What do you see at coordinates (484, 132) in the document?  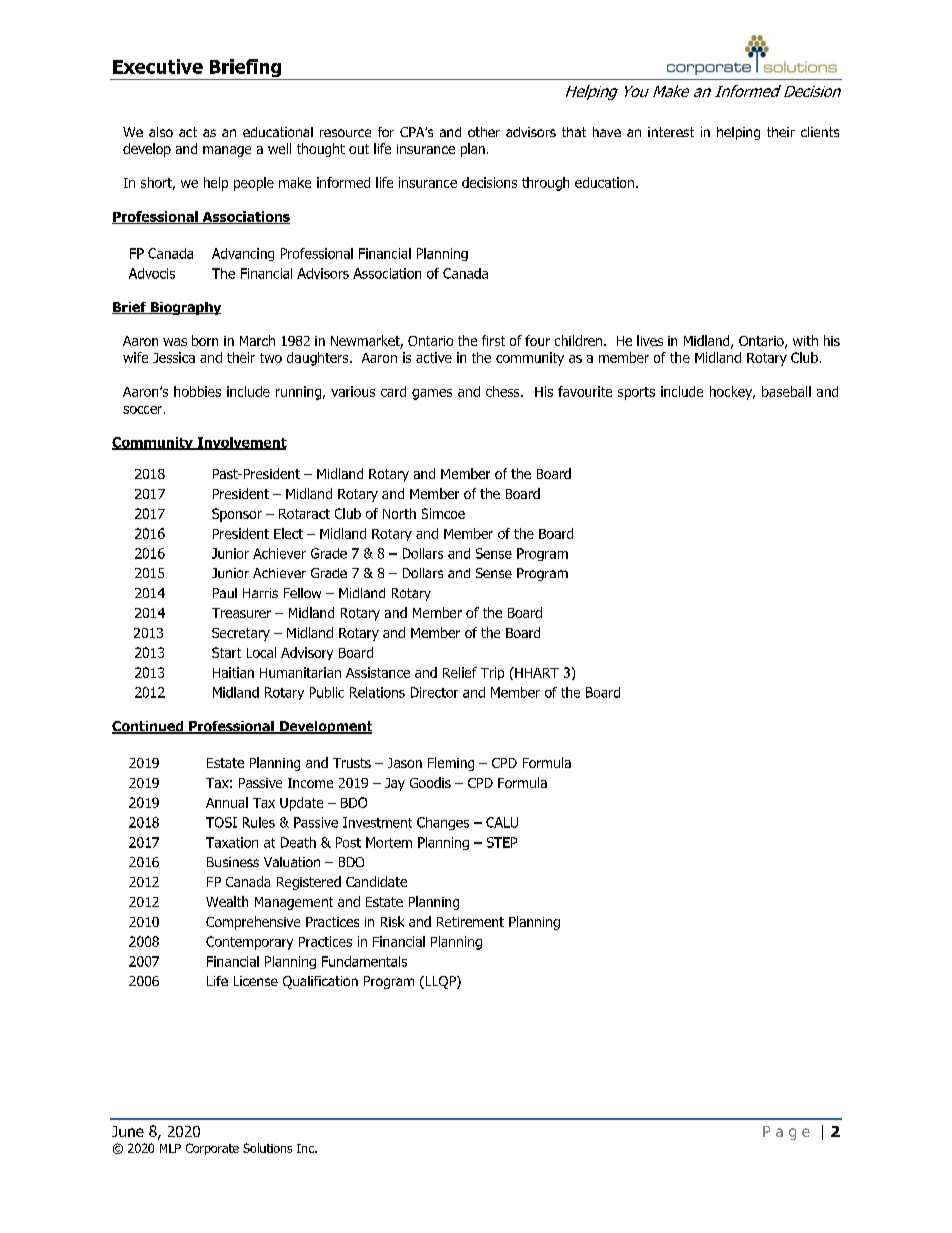 I see `other` at bounding box center [484, 132].
